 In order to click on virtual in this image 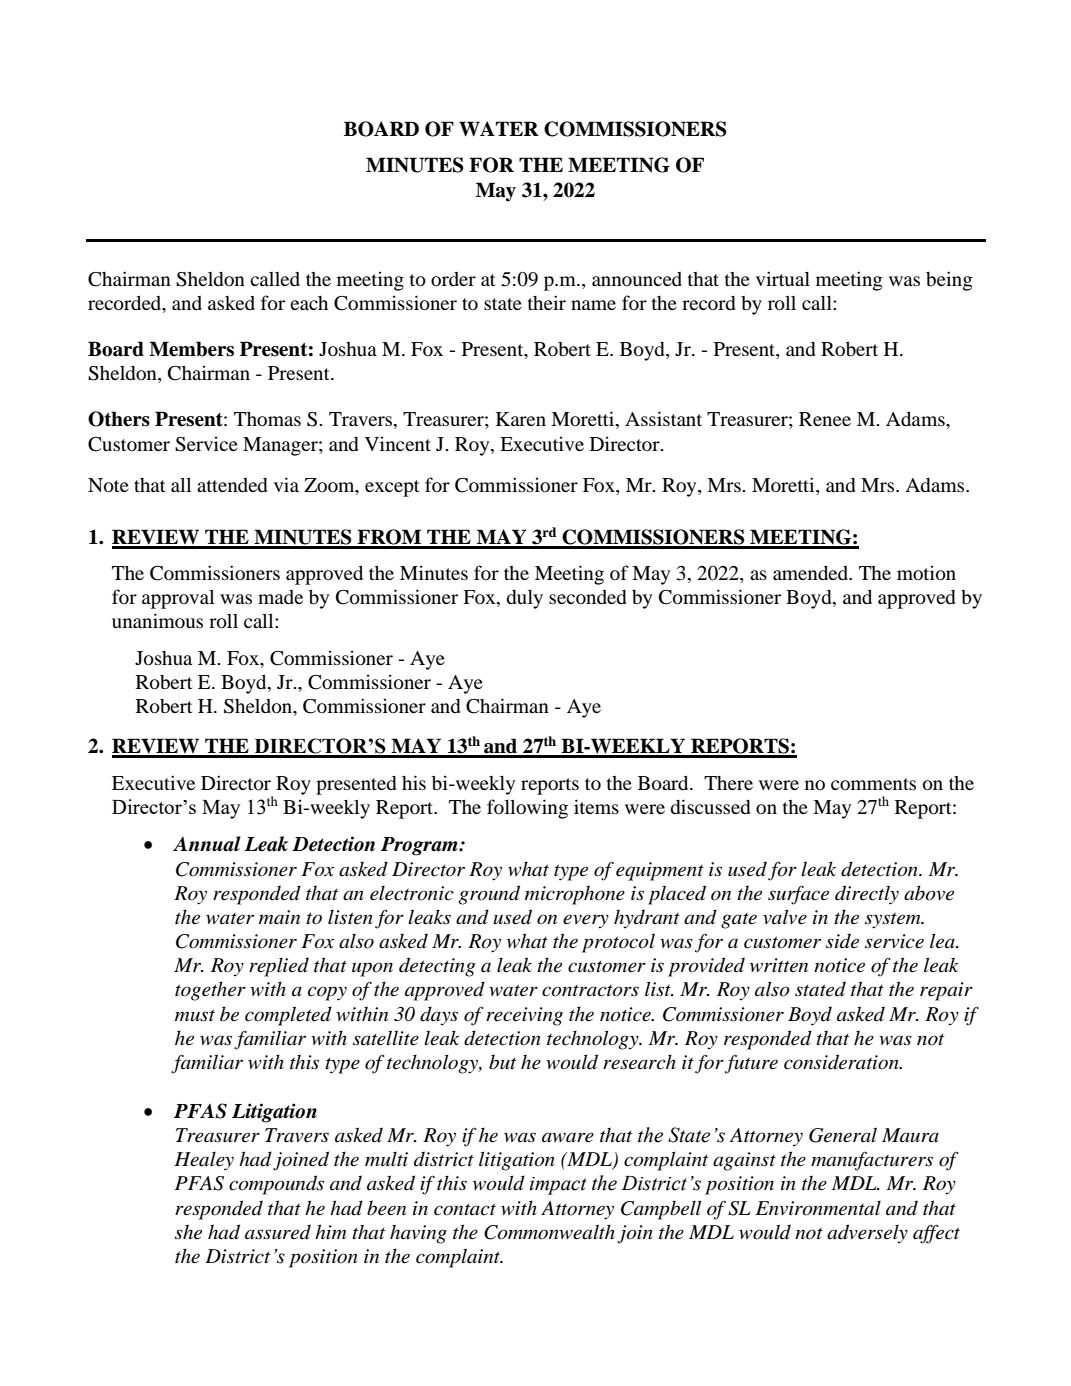, I will do `click(783, 278)`.
